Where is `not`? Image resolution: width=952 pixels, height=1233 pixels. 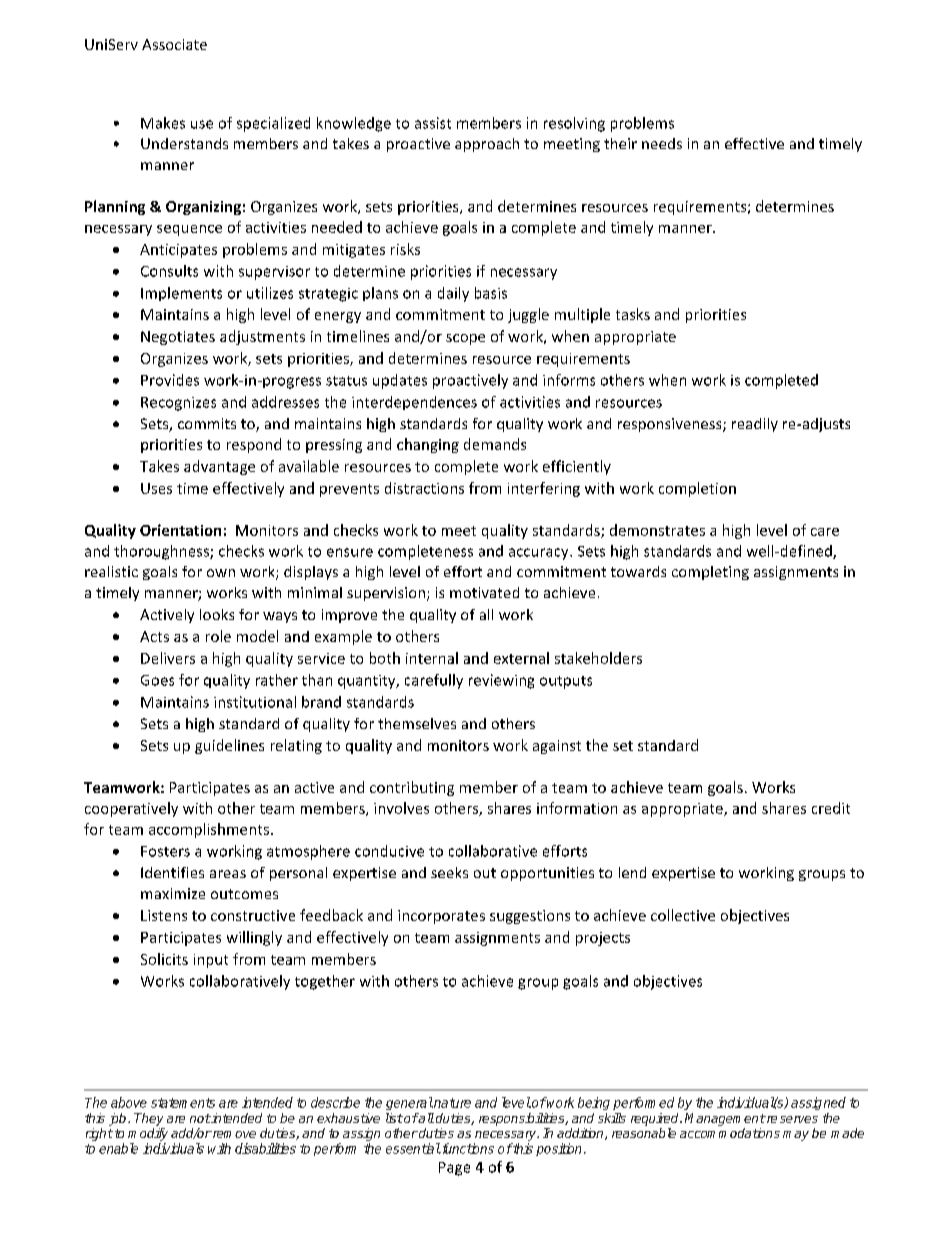
not is located at coordinates (200, 1118).
